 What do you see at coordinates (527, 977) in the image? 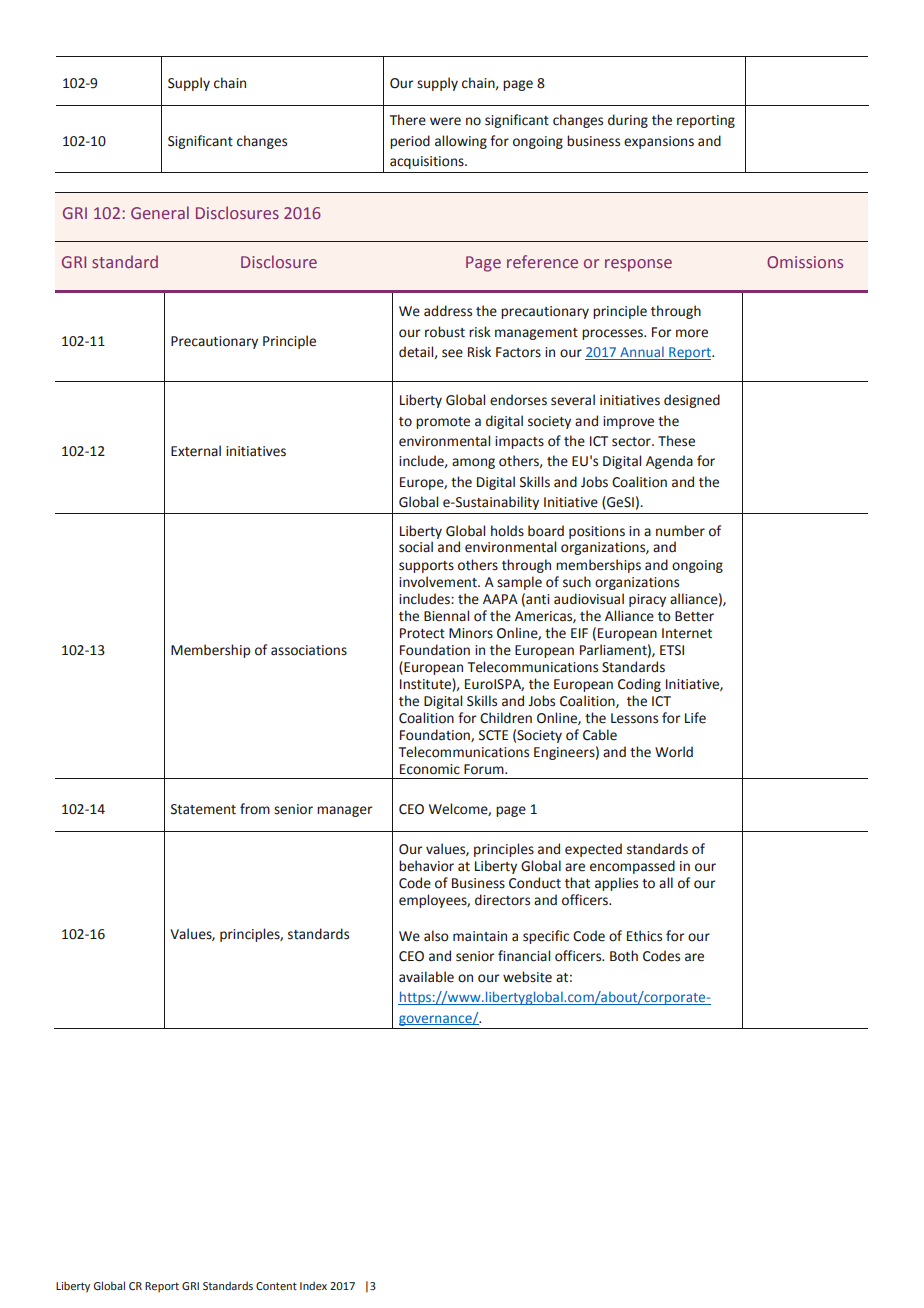
I see `website` at bounding box center [527, 977].
